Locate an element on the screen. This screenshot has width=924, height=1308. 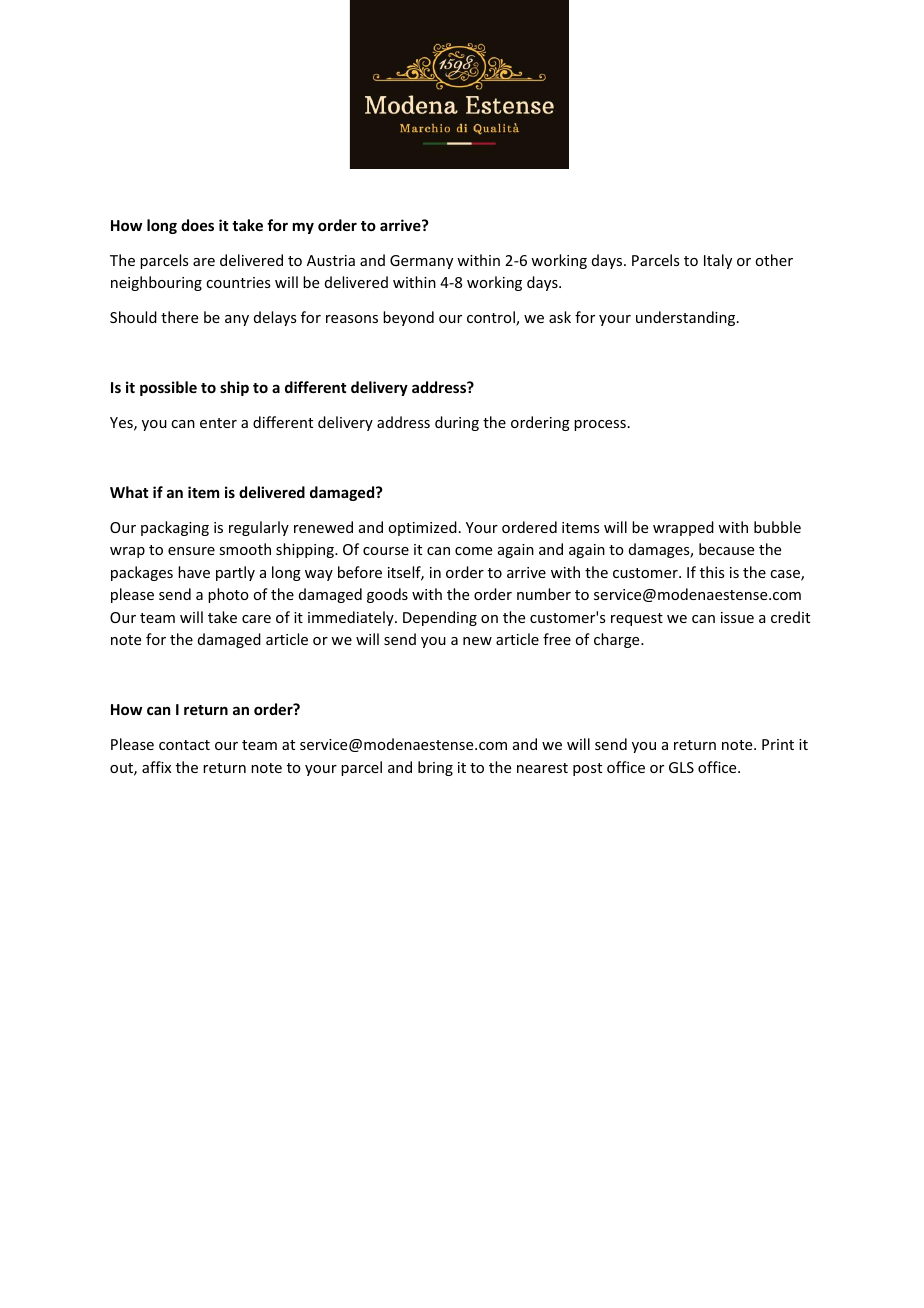
possible is located at coordinates (168, 388).
